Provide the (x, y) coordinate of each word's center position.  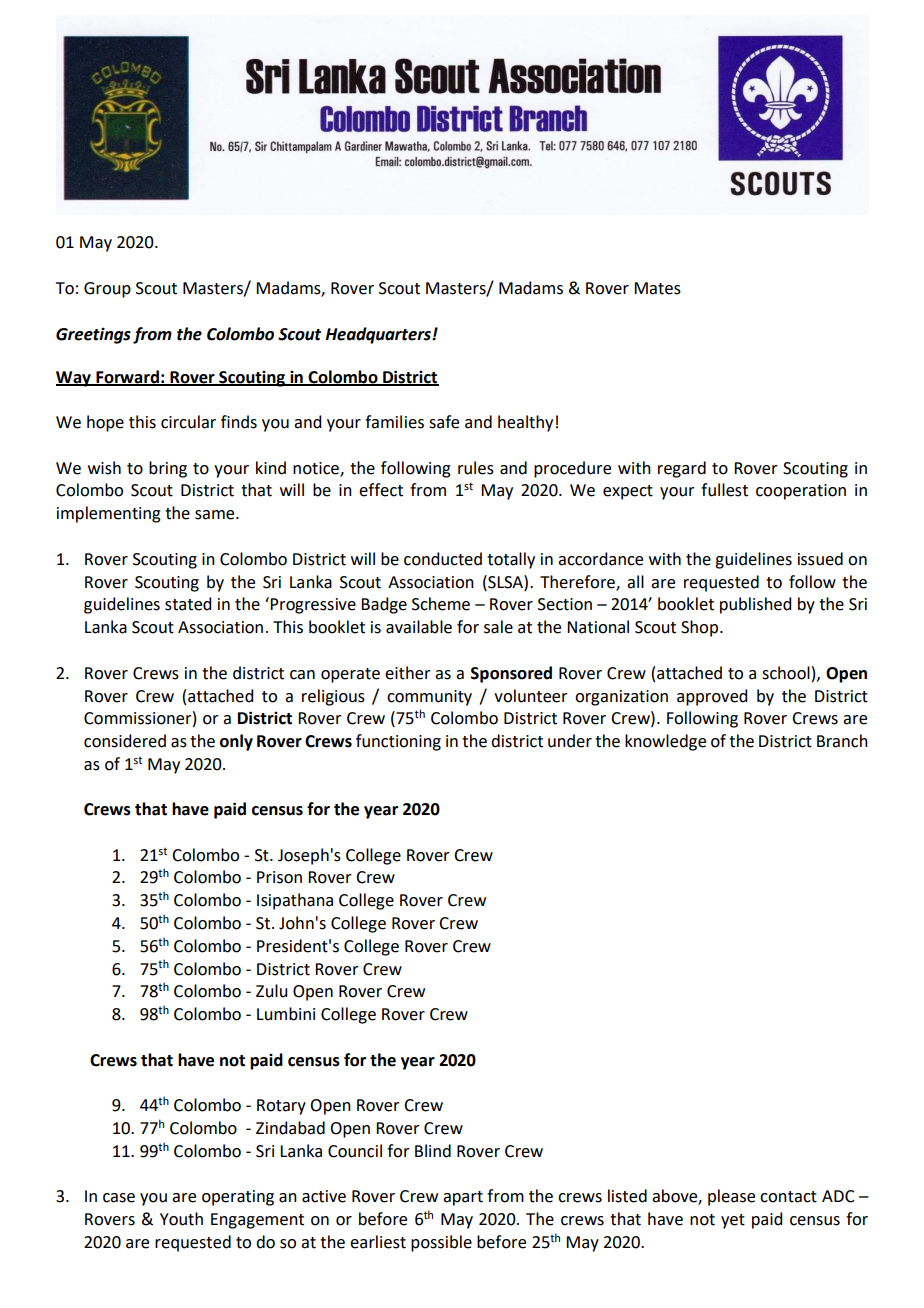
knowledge (665, 742)
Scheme (441, 604)
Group (107, 290)
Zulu (271, 991)
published (755, 605)
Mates (657, 288)
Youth (181, 1219)
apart (463, 1198)
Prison (279, 877)
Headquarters (379, 335)
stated (188, 604)
